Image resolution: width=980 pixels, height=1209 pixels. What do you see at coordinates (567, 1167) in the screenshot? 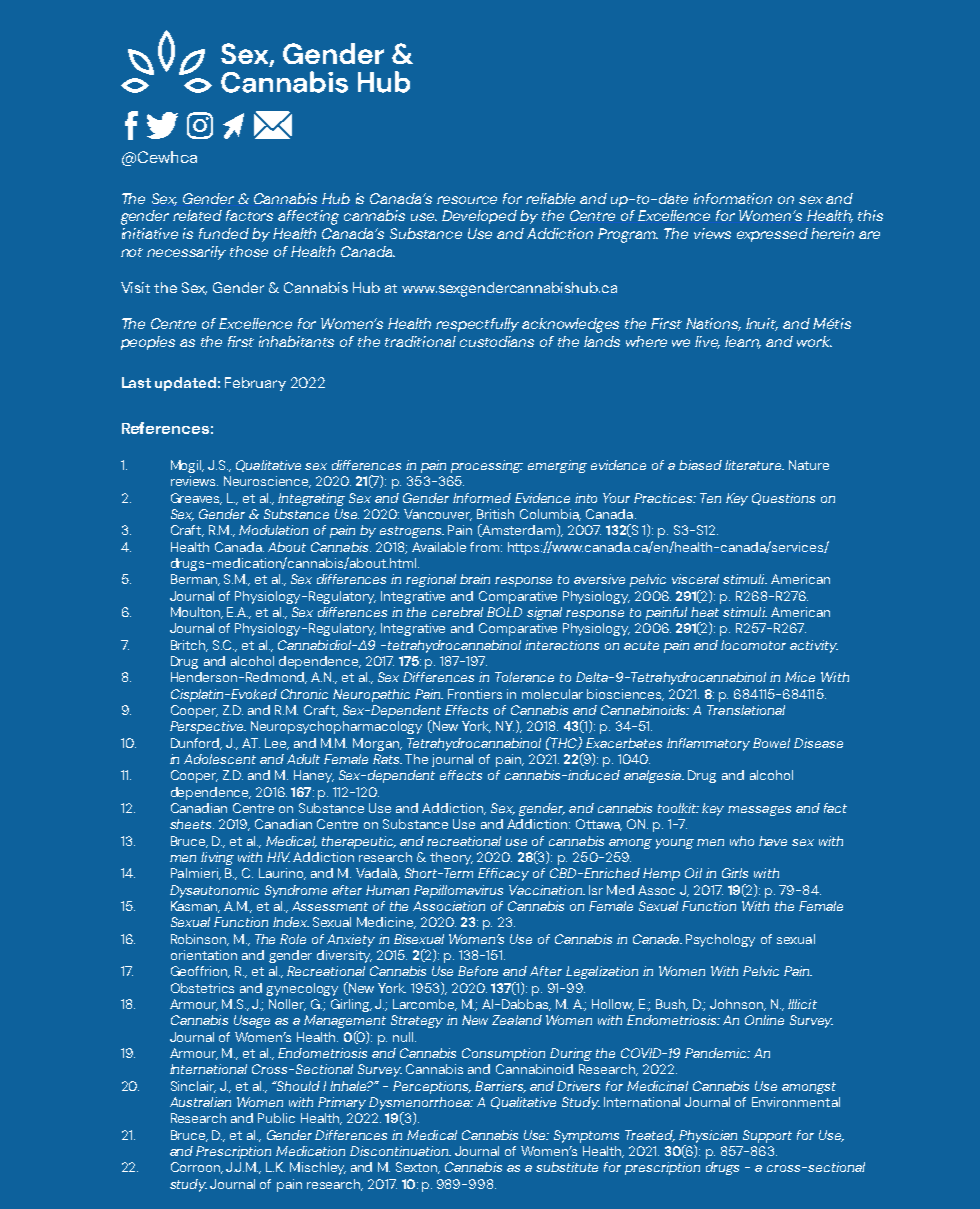
I see `substitute` at bounding box center [567, 1167].
